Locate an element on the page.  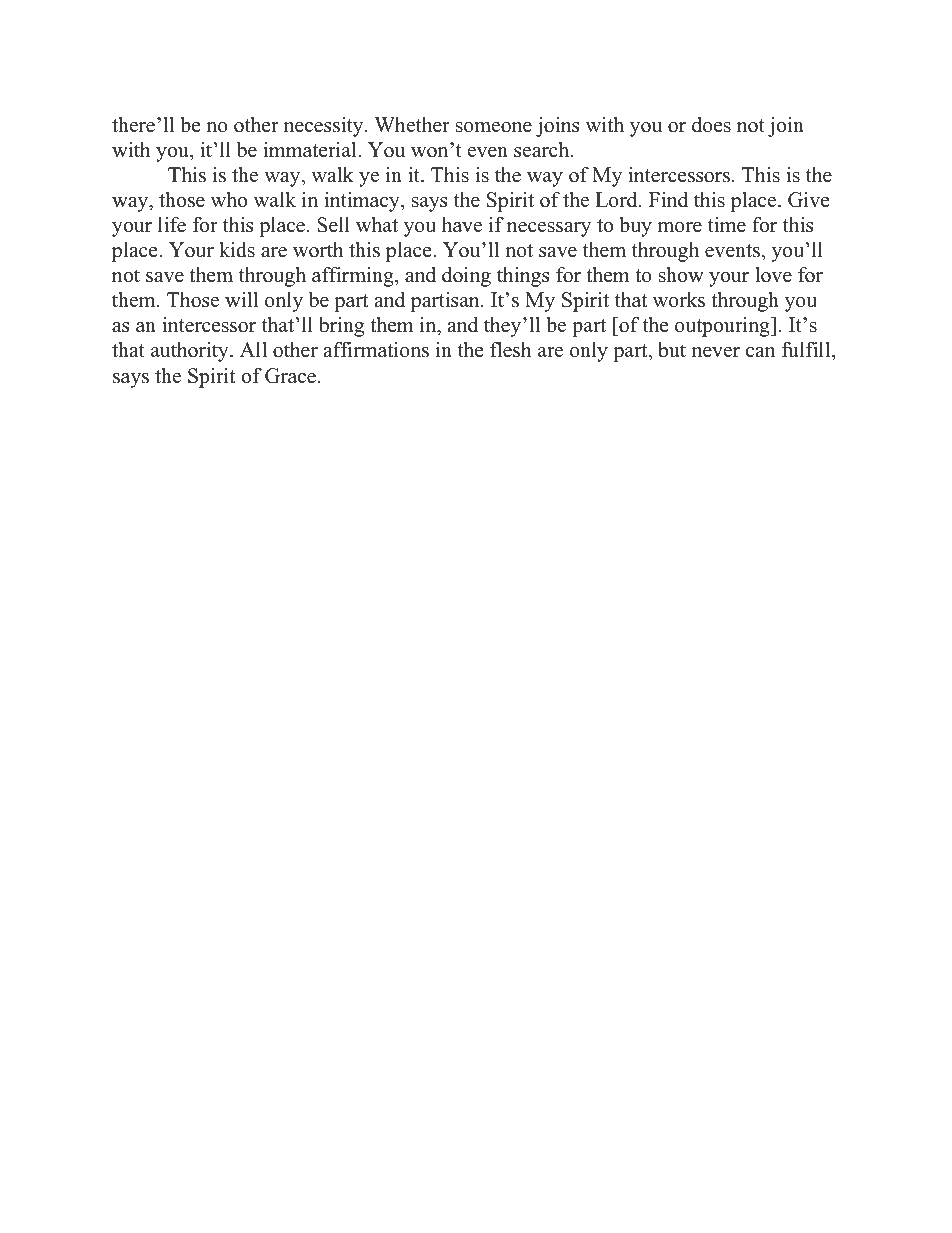
someone is located at coordinates (494, 127).
